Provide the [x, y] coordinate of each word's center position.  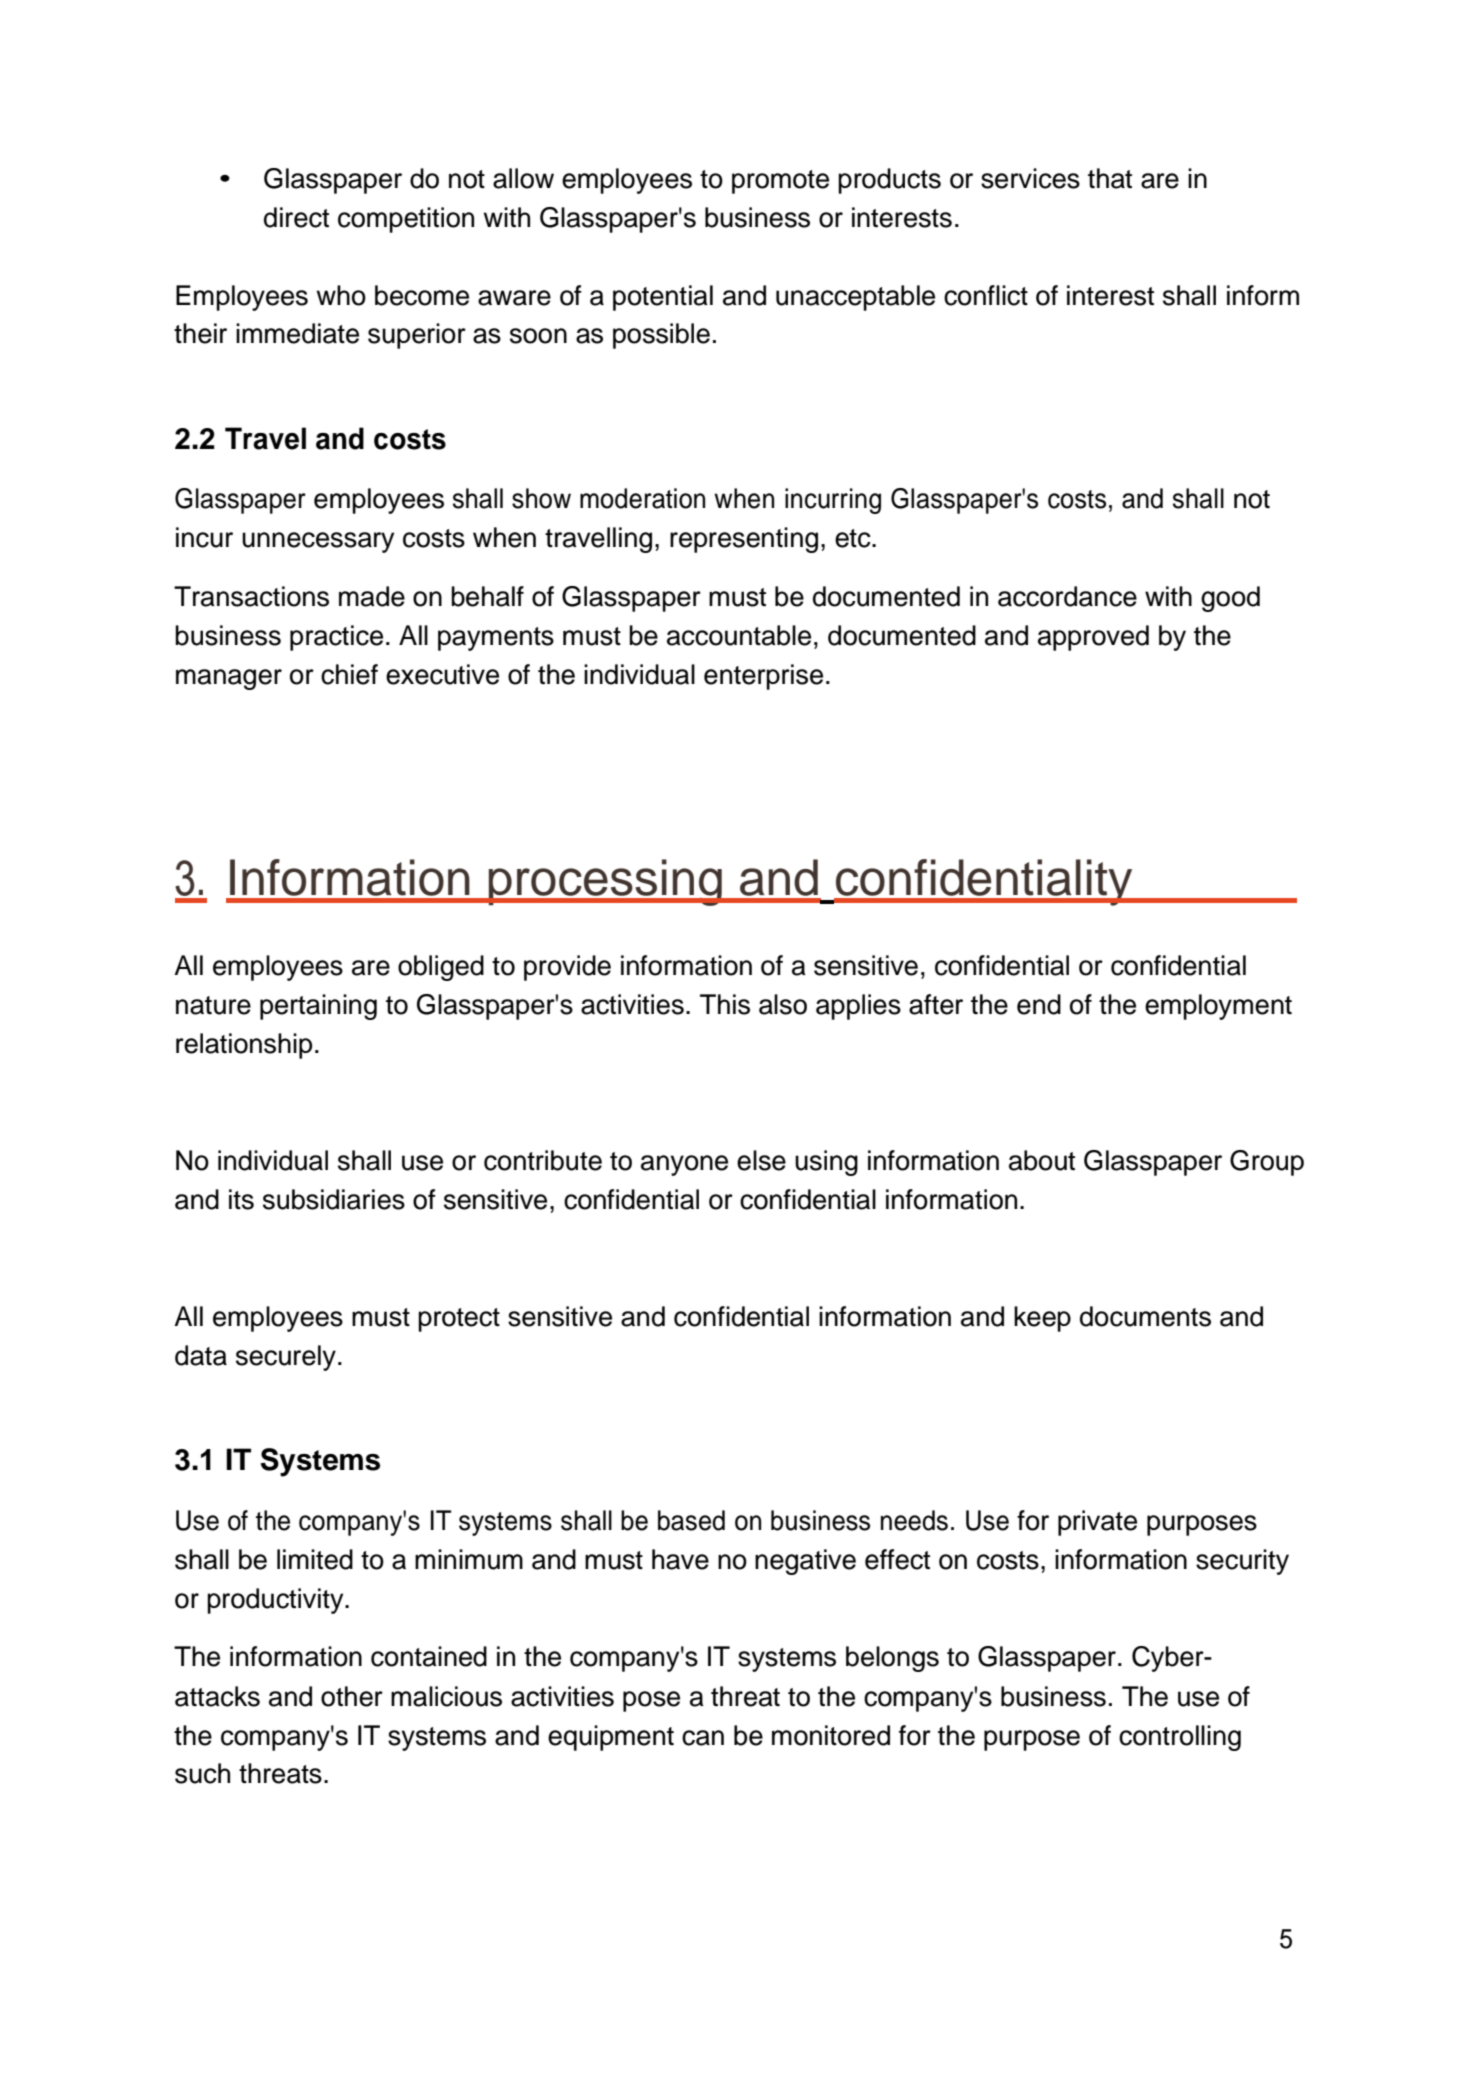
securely [286, 1358]
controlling [1180, 1738]
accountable [739, 635]
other [352, 1696]
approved [1093, 638]
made [372, 596]
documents [1145, 1316]
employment [1218, 1007]
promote [780, 182]
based [691, 1520]
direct [296, 217]
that [1110, 178]
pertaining [318, 1007]
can [703, 1738]
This [725, 1004]
